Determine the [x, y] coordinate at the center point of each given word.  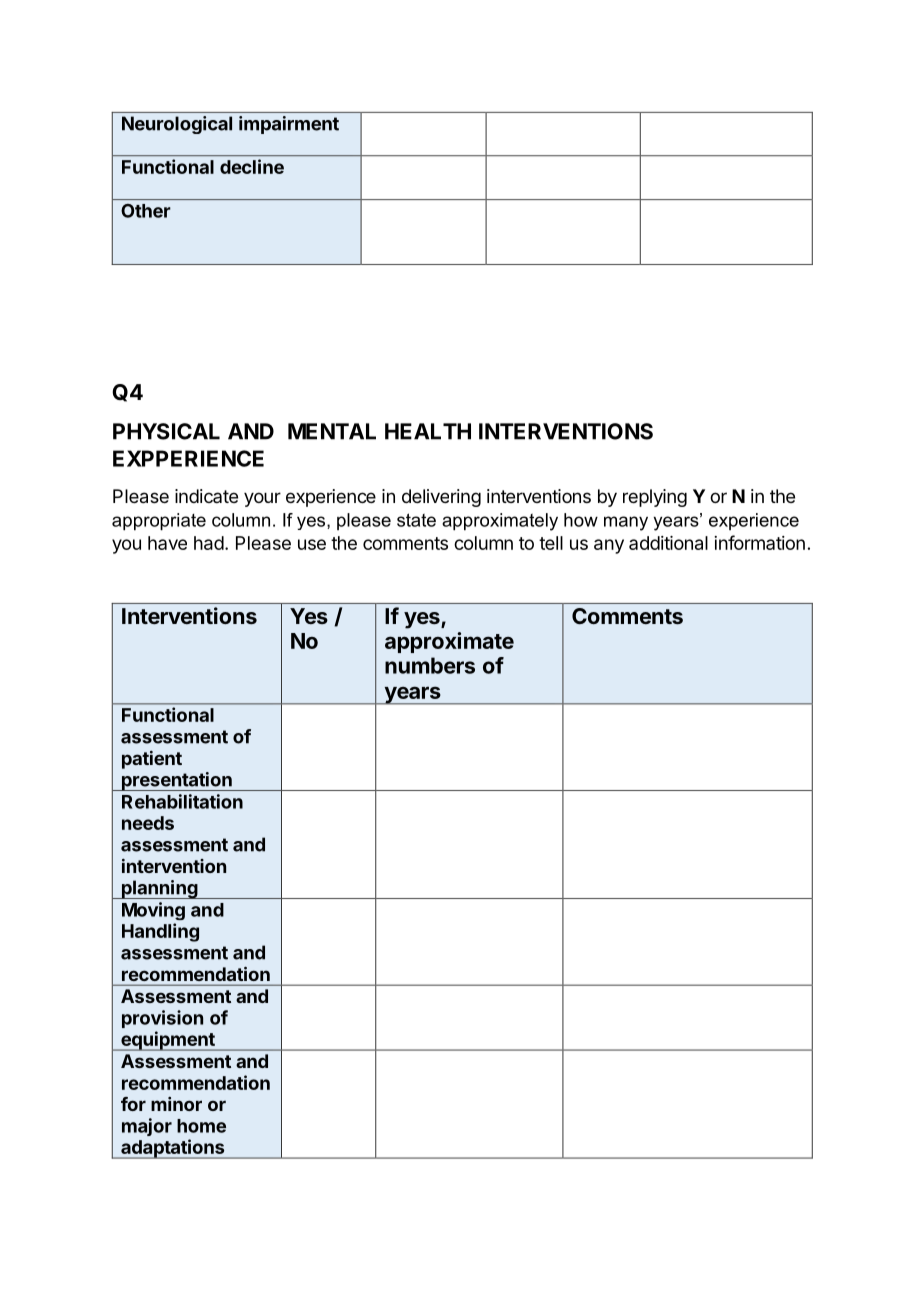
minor [176, 1104]
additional [668, 543]
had [209, 543]
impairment [289, 125]
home [201, 1126]
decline [252, 166]
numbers [430, 665]
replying [655, 498]
